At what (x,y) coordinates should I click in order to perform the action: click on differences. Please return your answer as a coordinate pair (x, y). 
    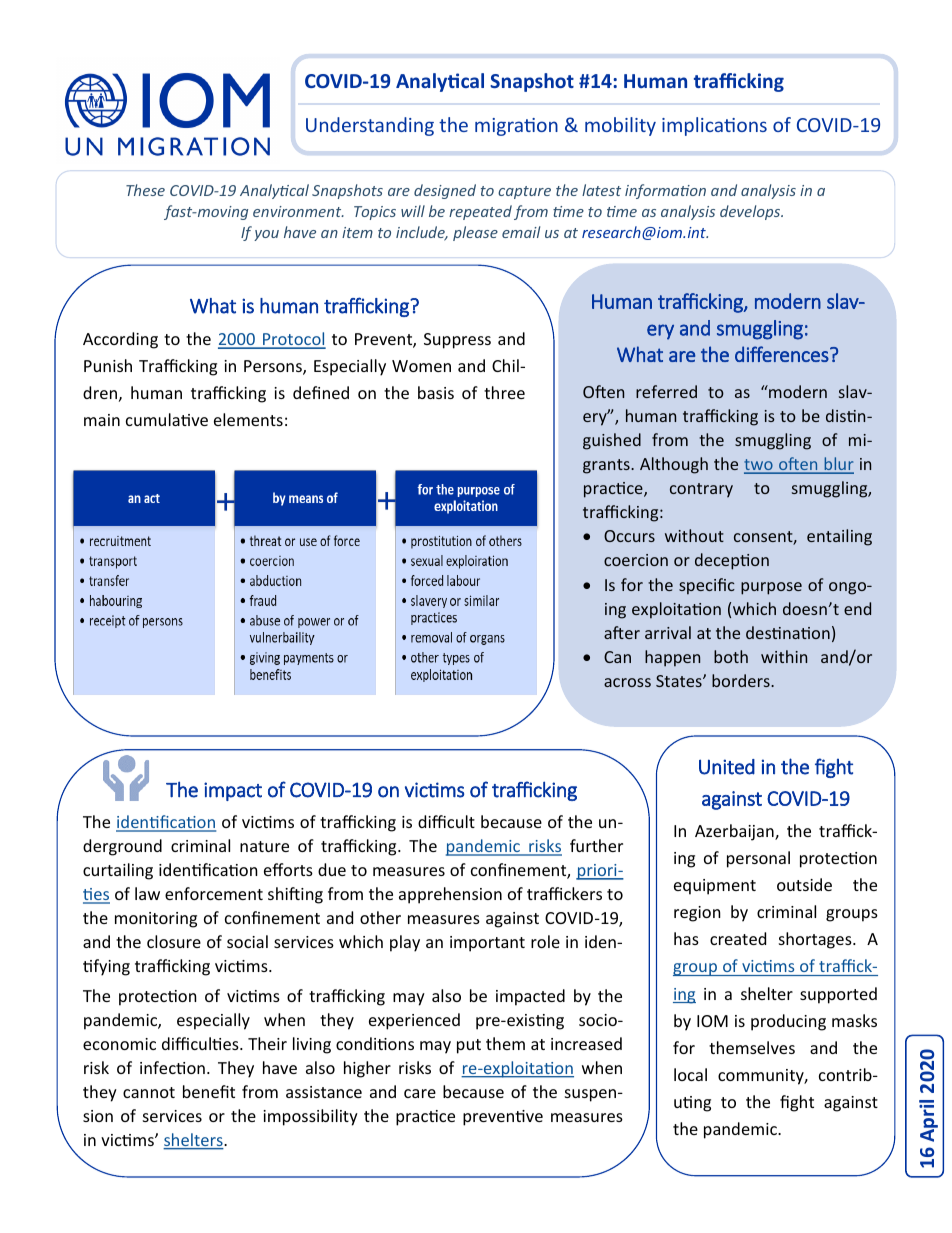
    Looking at the image, I should click on (783, 354).
